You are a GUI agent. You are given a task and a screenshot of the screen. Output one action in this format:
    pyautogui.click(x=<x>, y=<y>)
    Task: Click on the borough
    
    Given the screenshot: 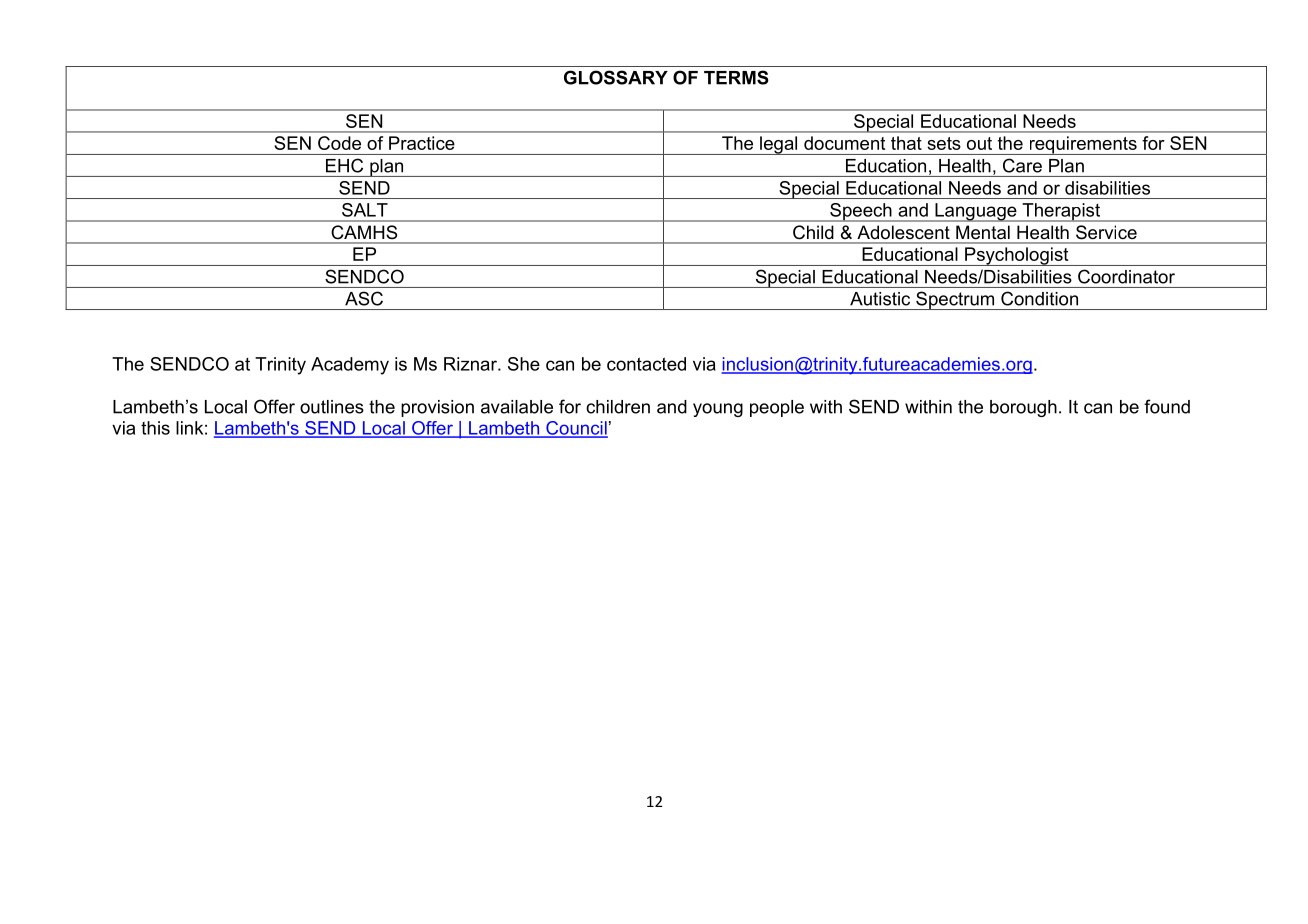 What is the action you would take?
    pyautogui.click(x=1023, y=408)
